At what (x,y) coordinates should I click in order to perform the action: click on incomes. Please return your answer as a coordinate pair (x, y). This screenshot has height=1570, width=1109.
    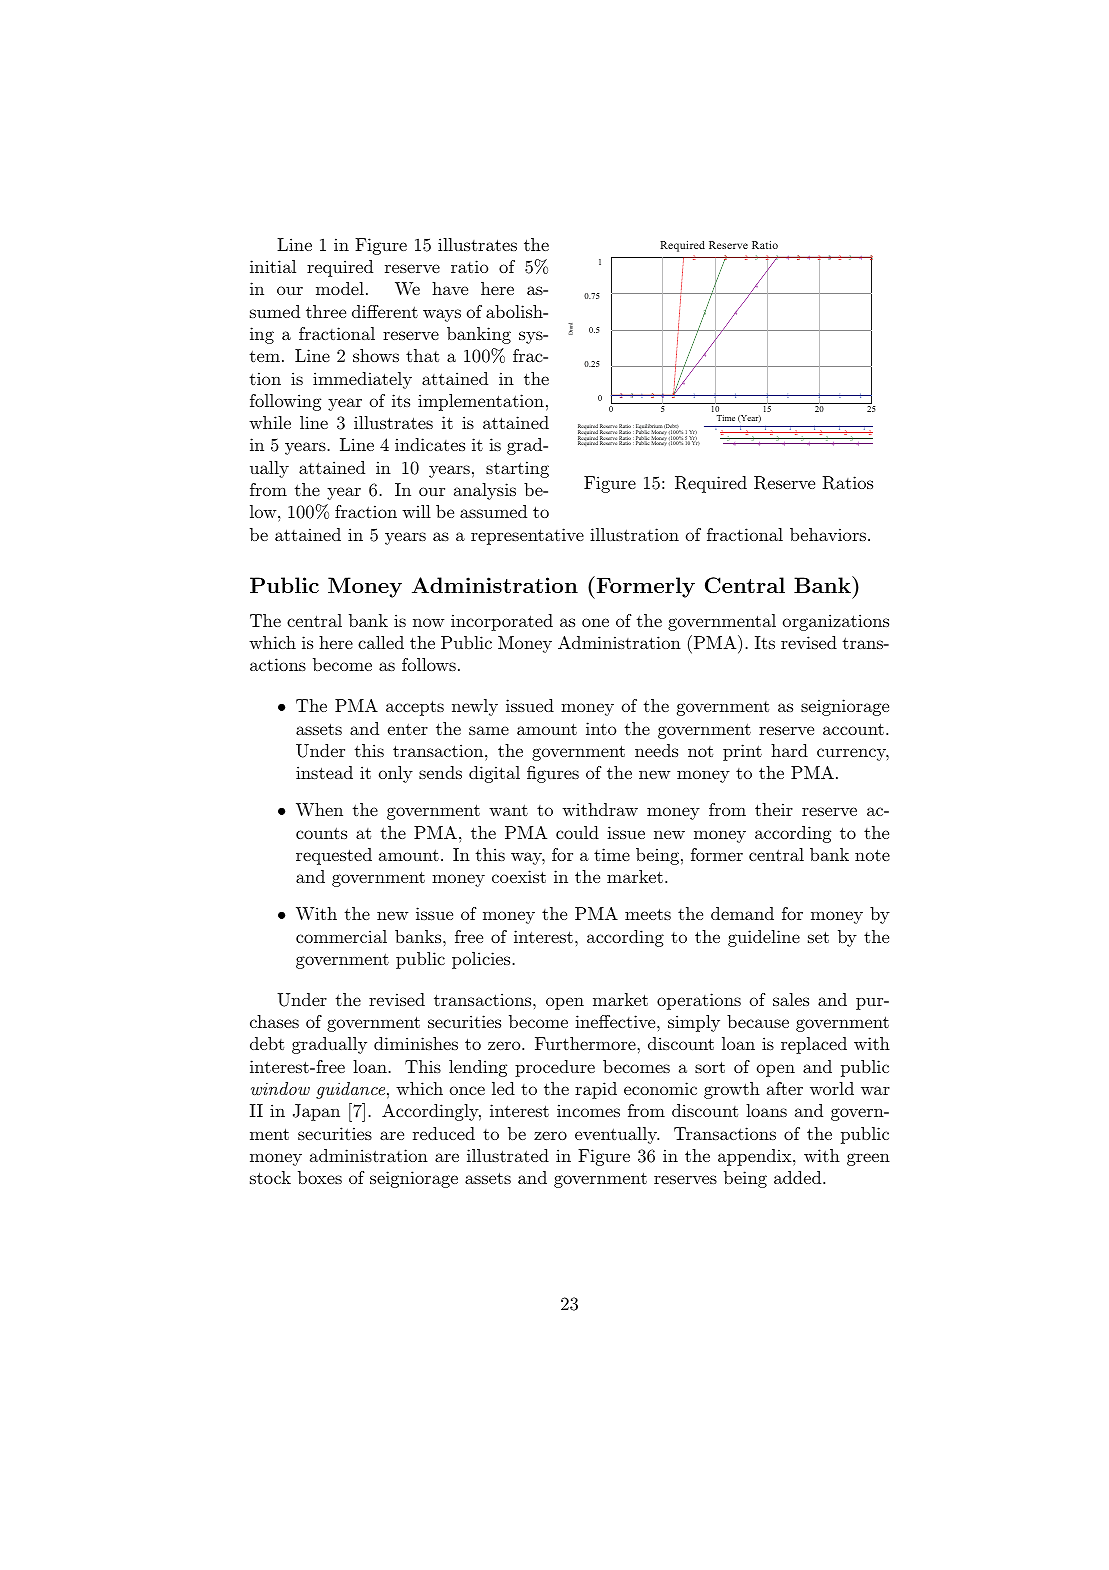
    Looking at the image, I should click on (588, 1110).
